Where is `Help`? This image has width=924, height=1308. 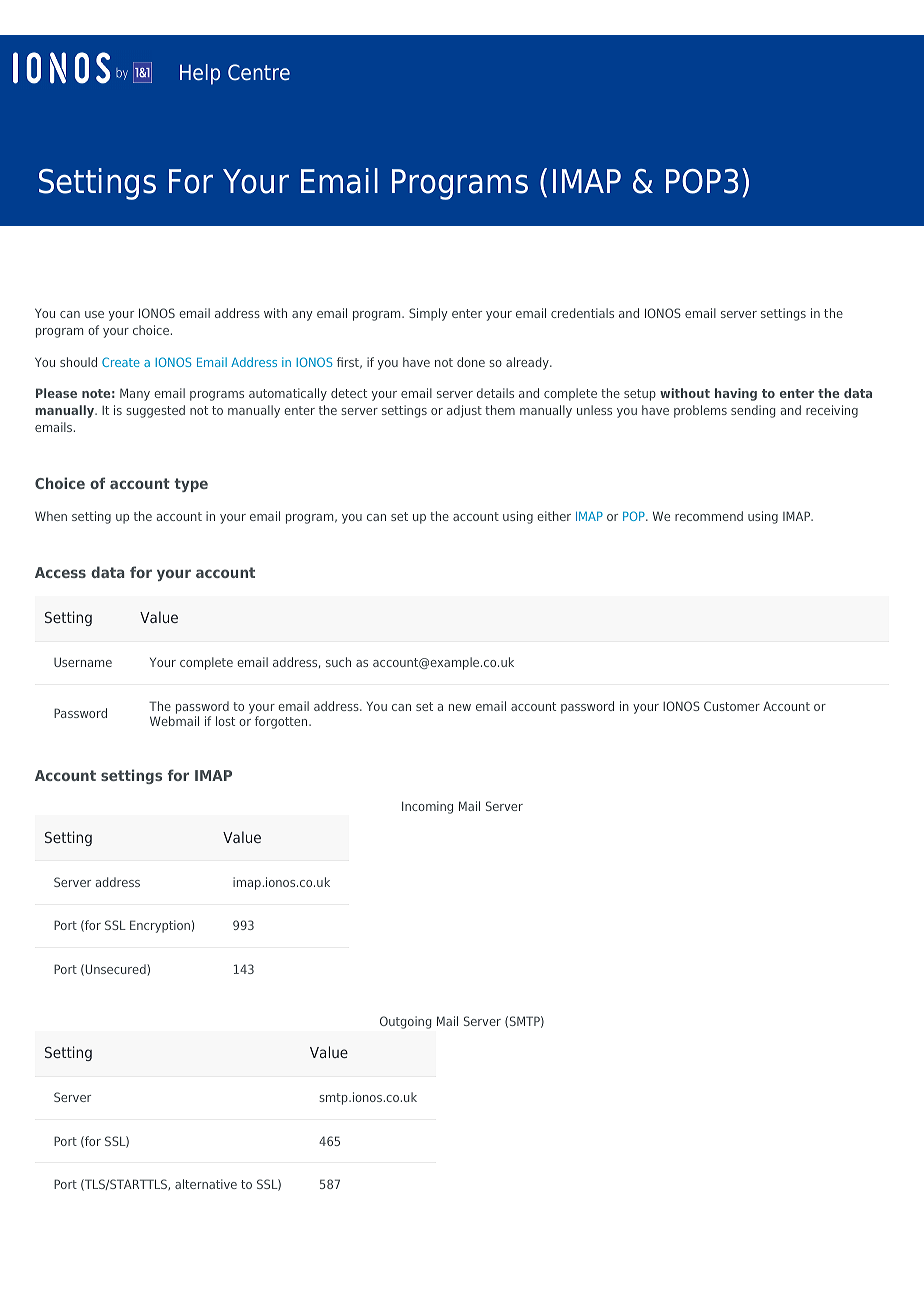
Help is located at coordinates (200, 74).
